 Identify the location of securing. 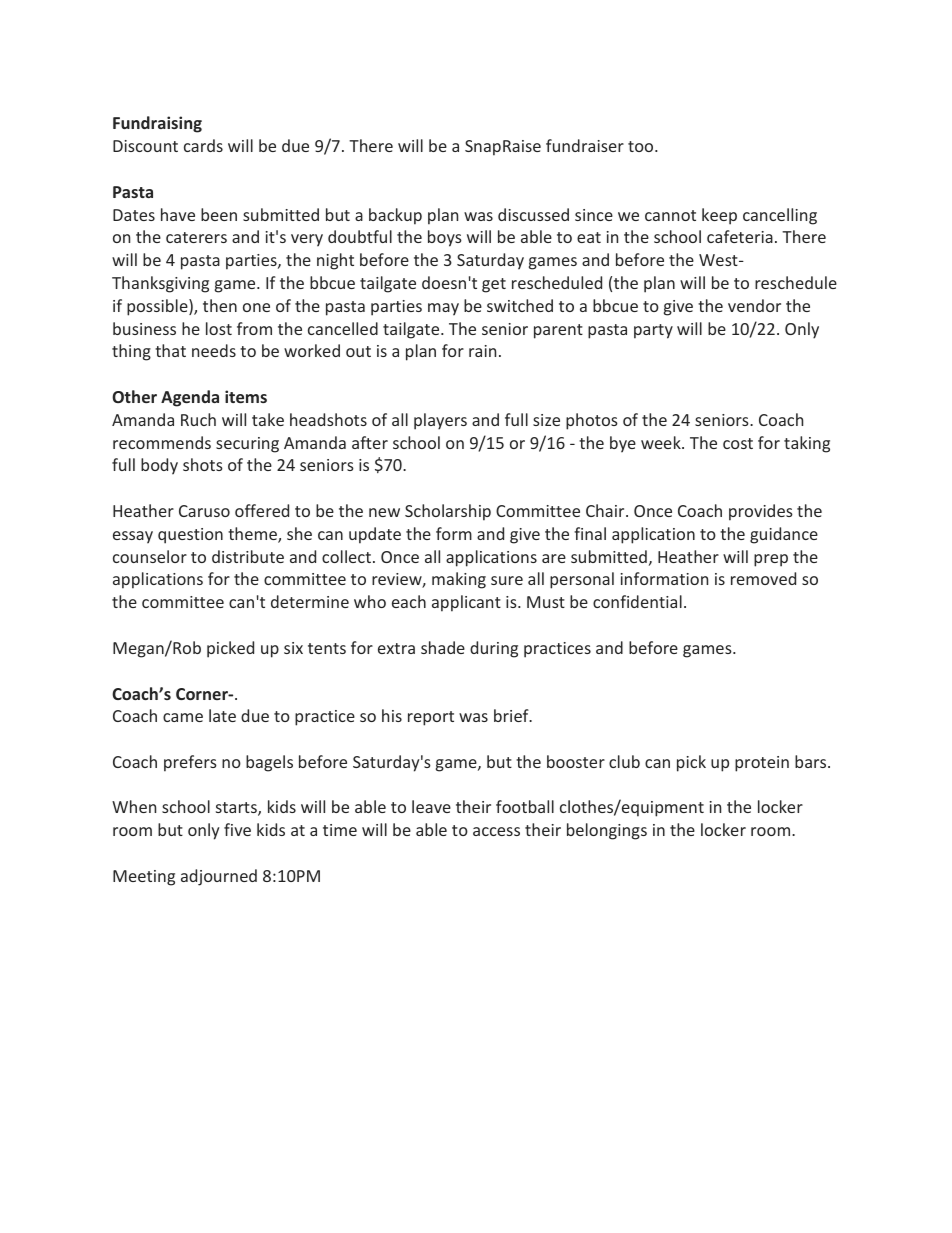
(247, 445).
